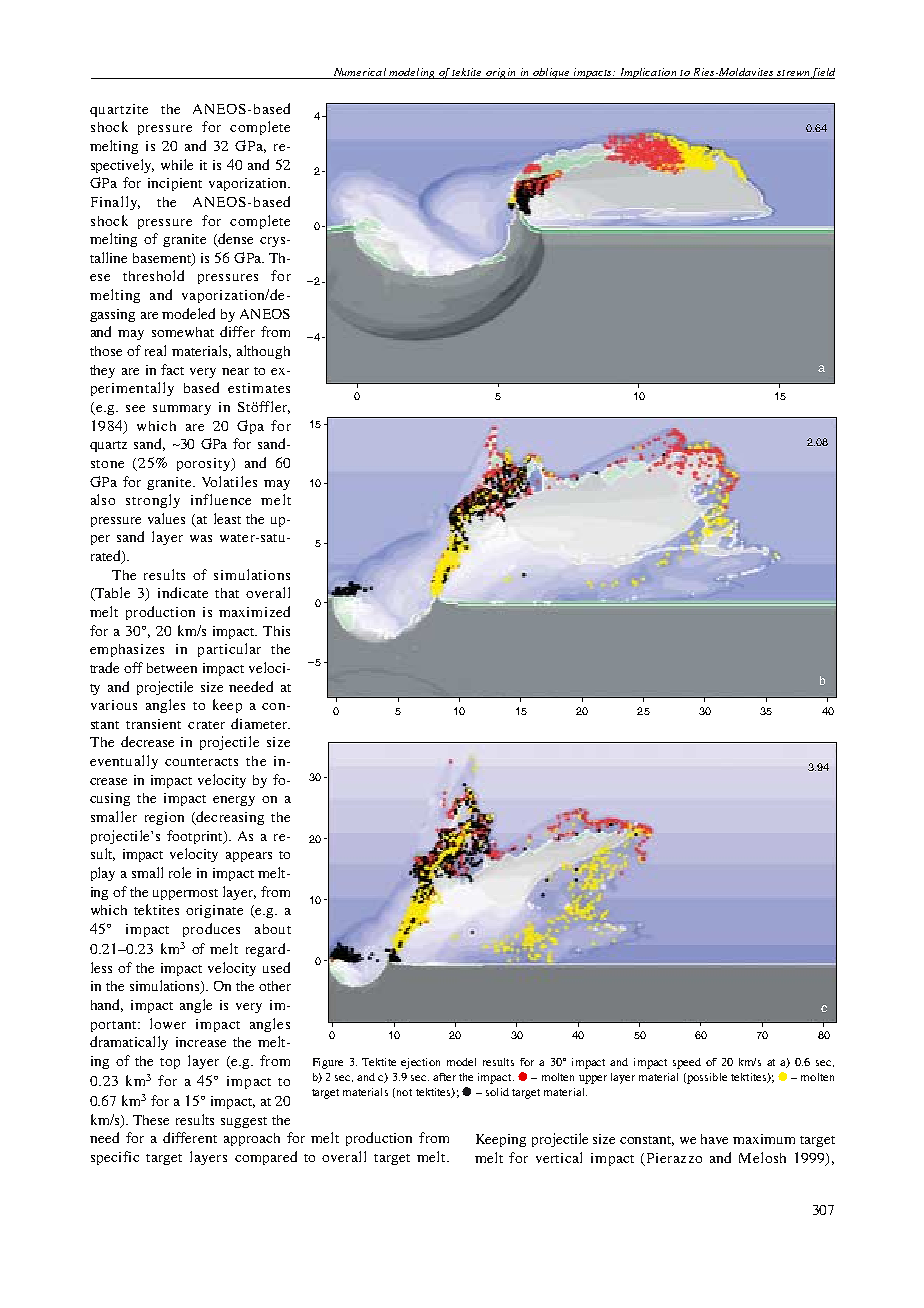 This document has width=924, height=1308. Describe the element at coordinates (276, 631) in the document. I see `This` at that location.
